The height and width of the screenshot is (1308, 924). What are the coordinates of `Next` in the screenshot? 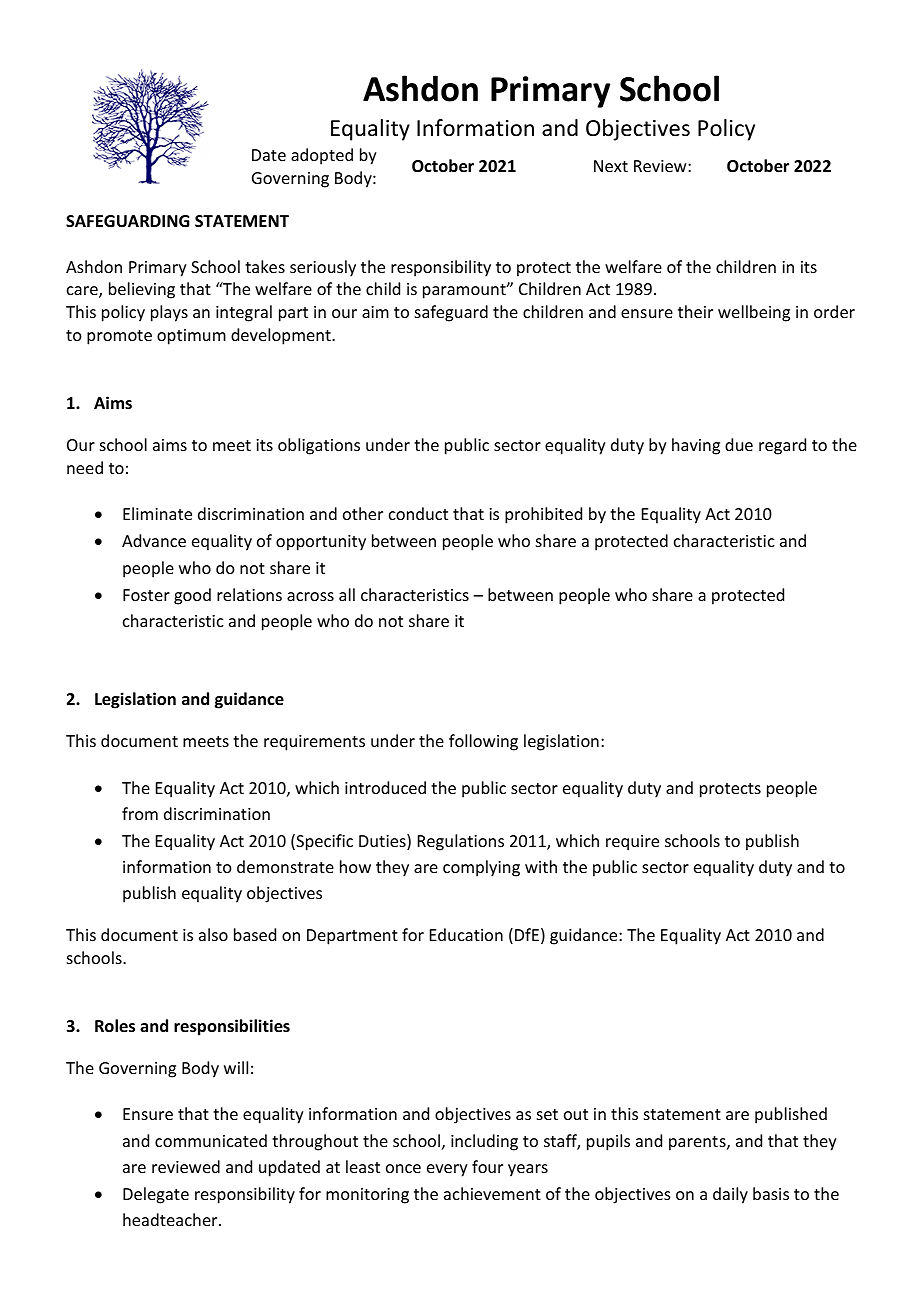 It's located at (611, 166).
